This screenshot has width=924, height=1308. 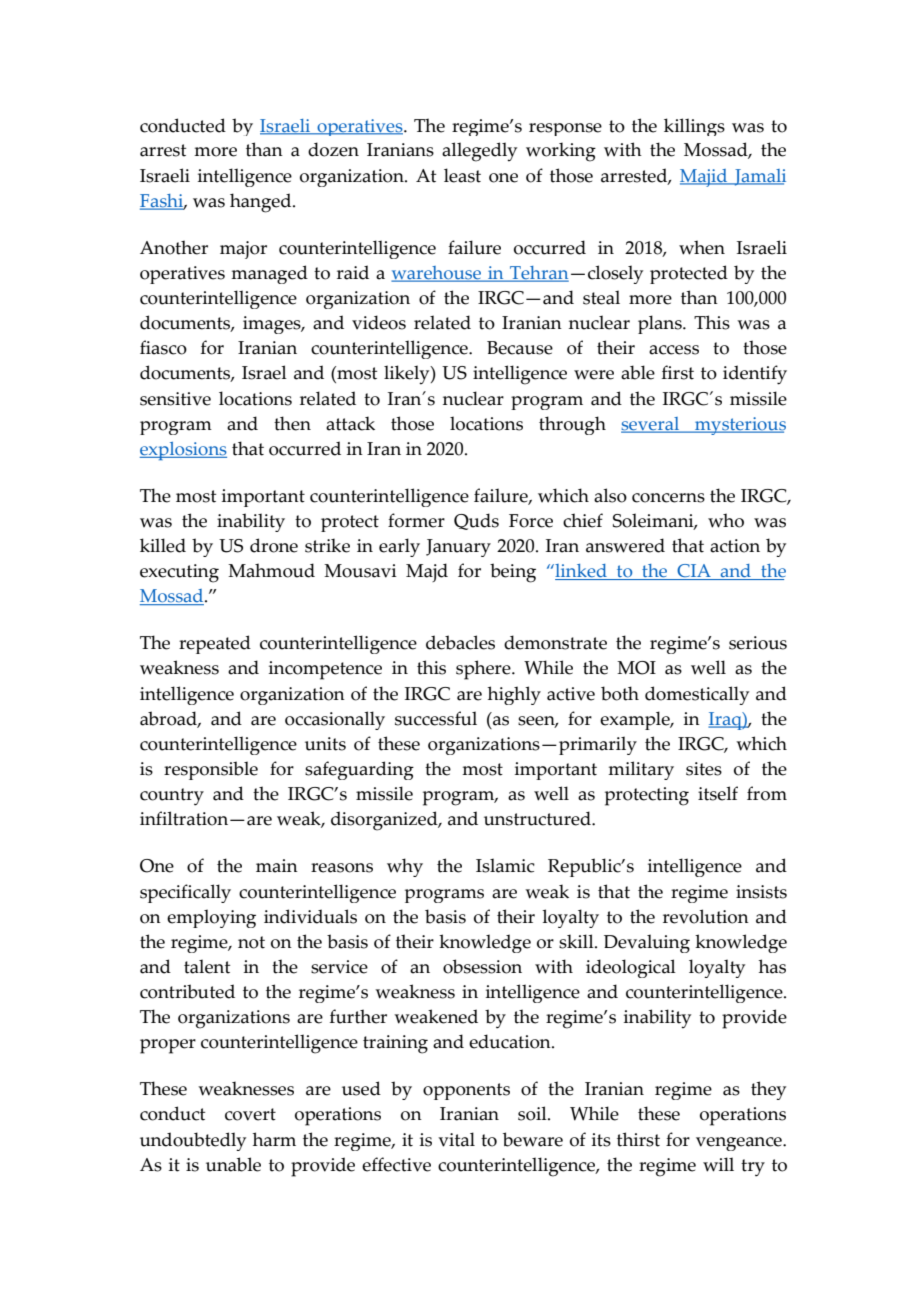 I want to click on Majid, so click(x=705, y=178).
